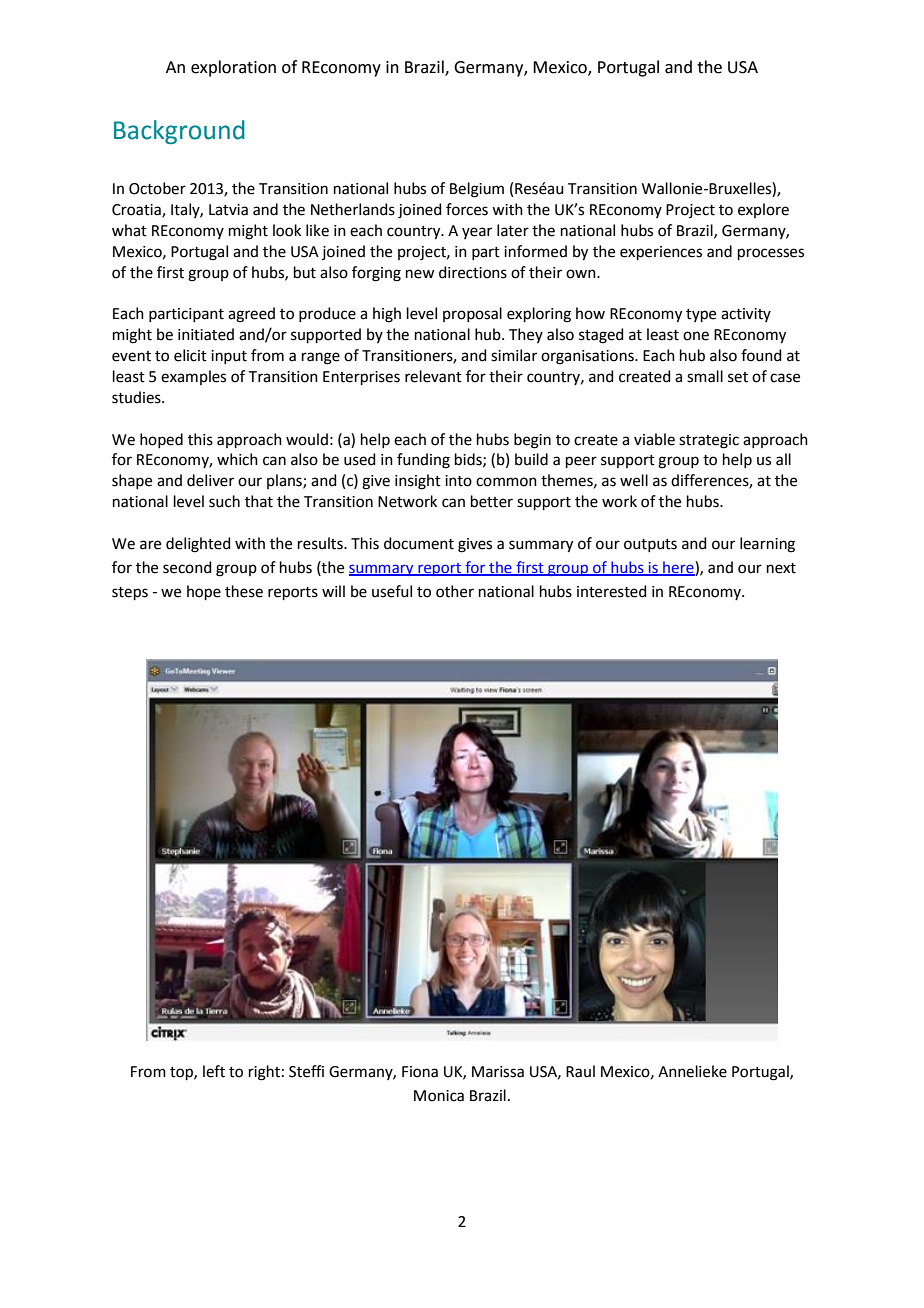  What do you see at coordinates (423, 461) in the document?
I see `funding` at bounding box center [423, 461].
